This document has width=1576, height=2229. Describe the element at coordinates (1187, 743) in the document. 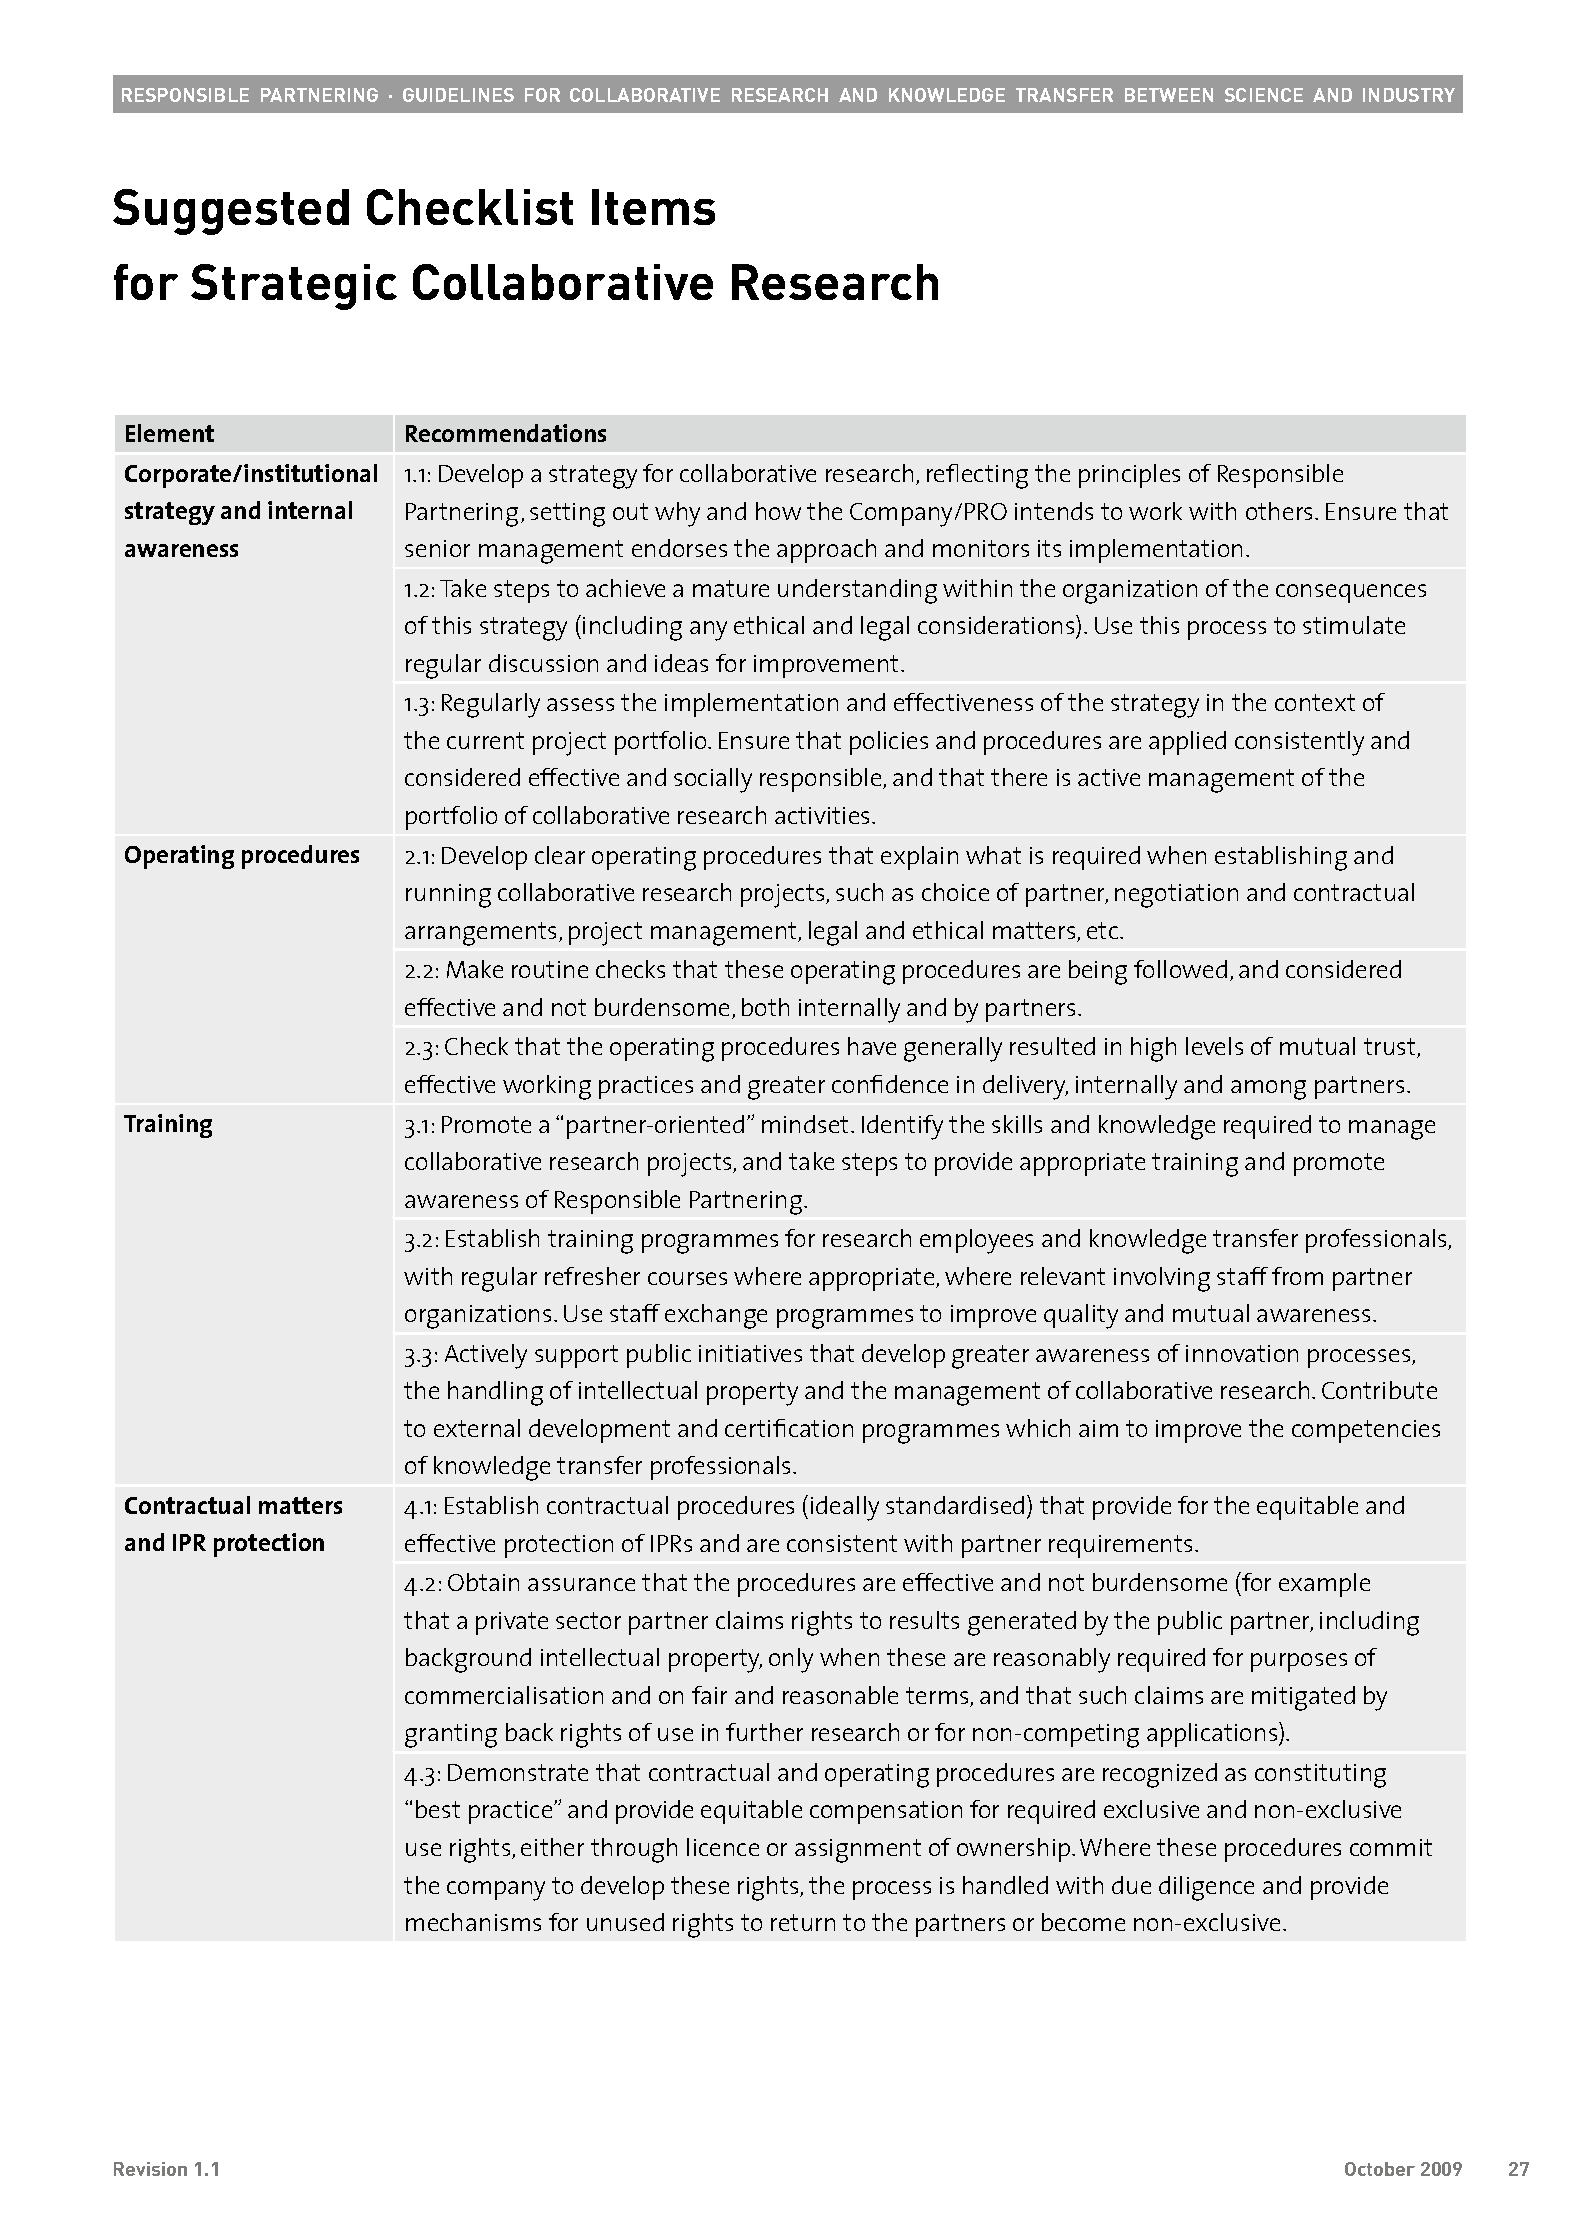

I see `applied` at that location.
